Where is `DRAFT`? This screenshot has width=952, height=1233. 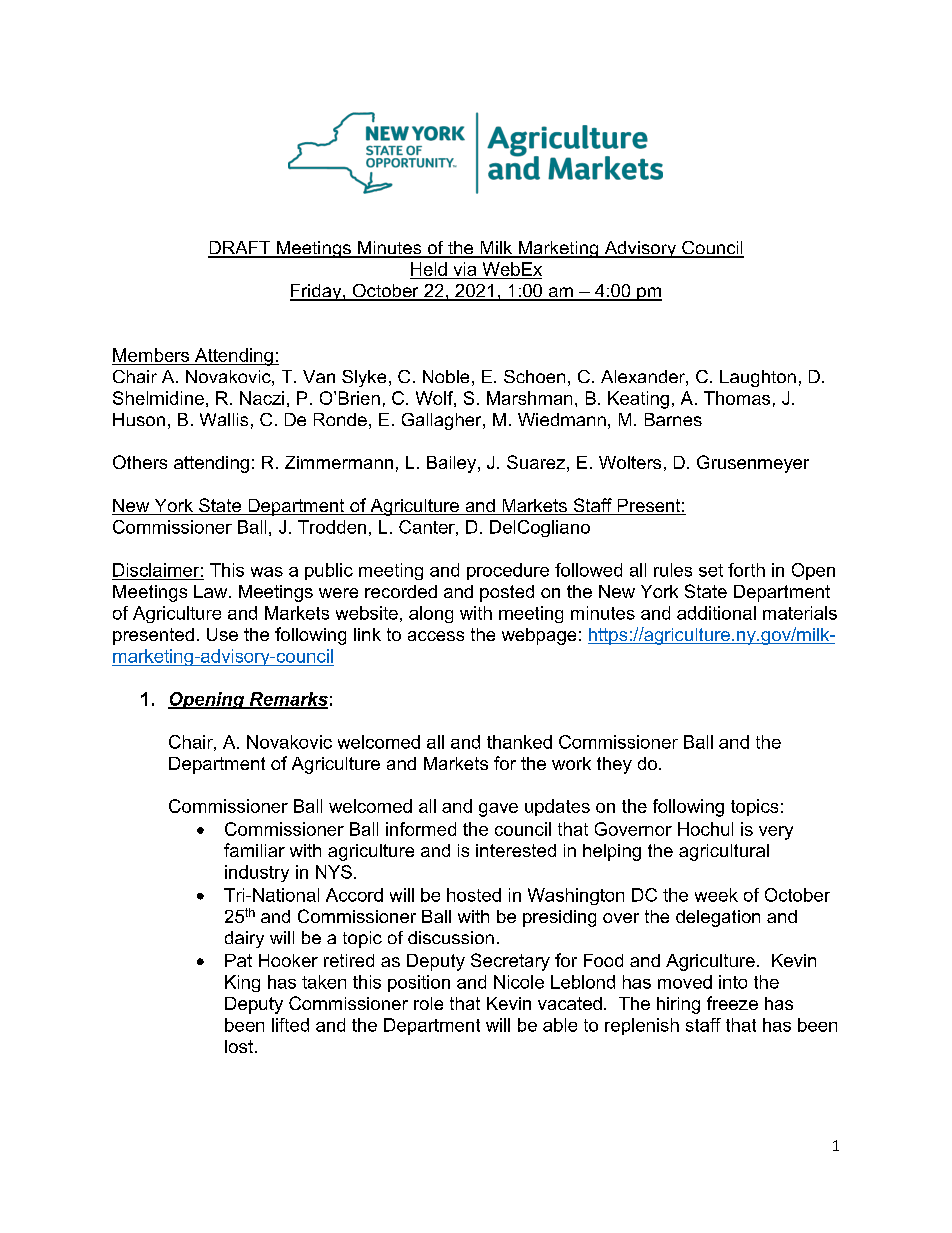 DRAFT is located at coordinates (240, 249).
